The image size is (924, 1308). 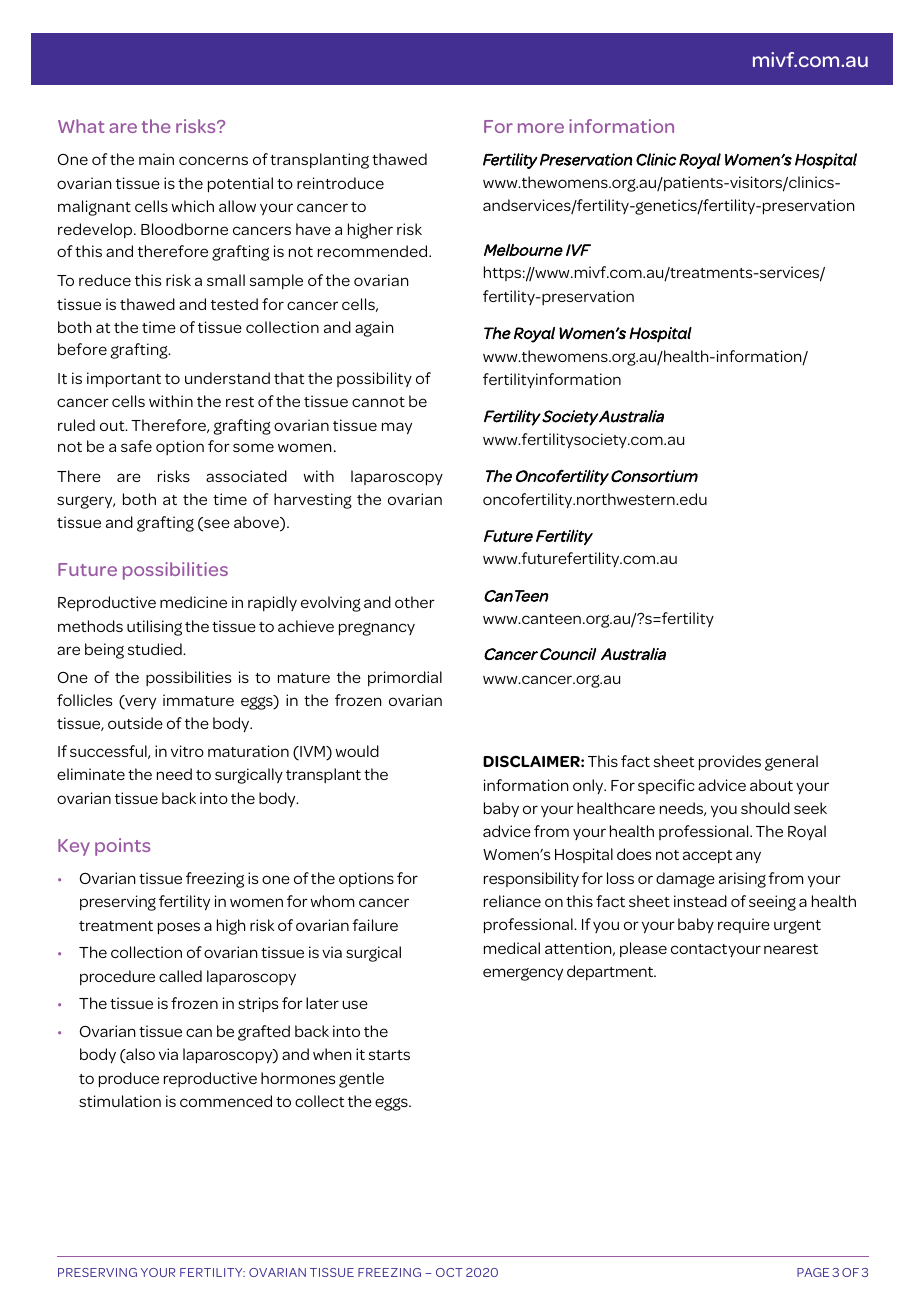 I want to click on very, so click(x=139, y=703).
